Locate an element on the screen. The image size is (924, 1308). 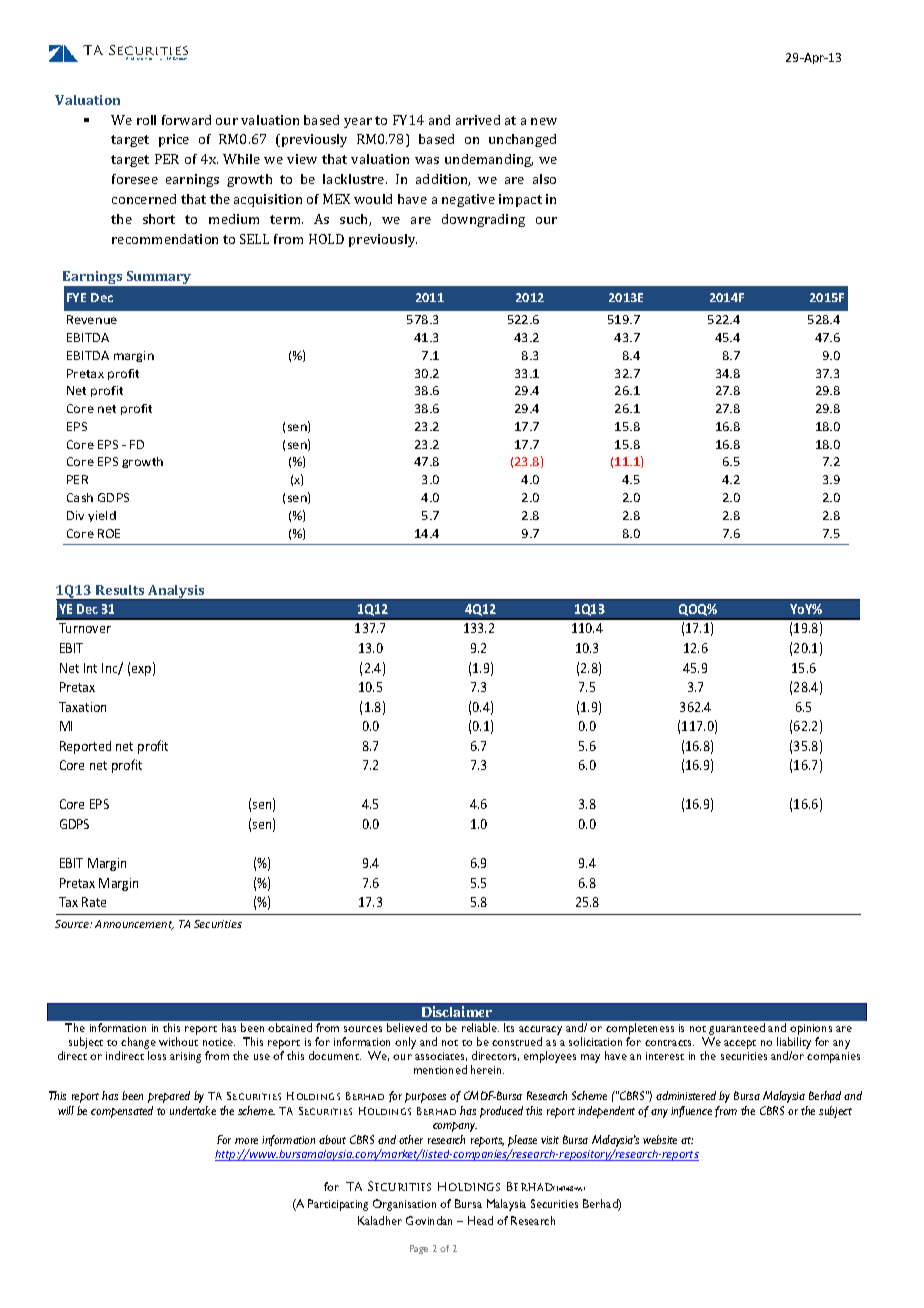
impact is located at coordinates (520, 200).
